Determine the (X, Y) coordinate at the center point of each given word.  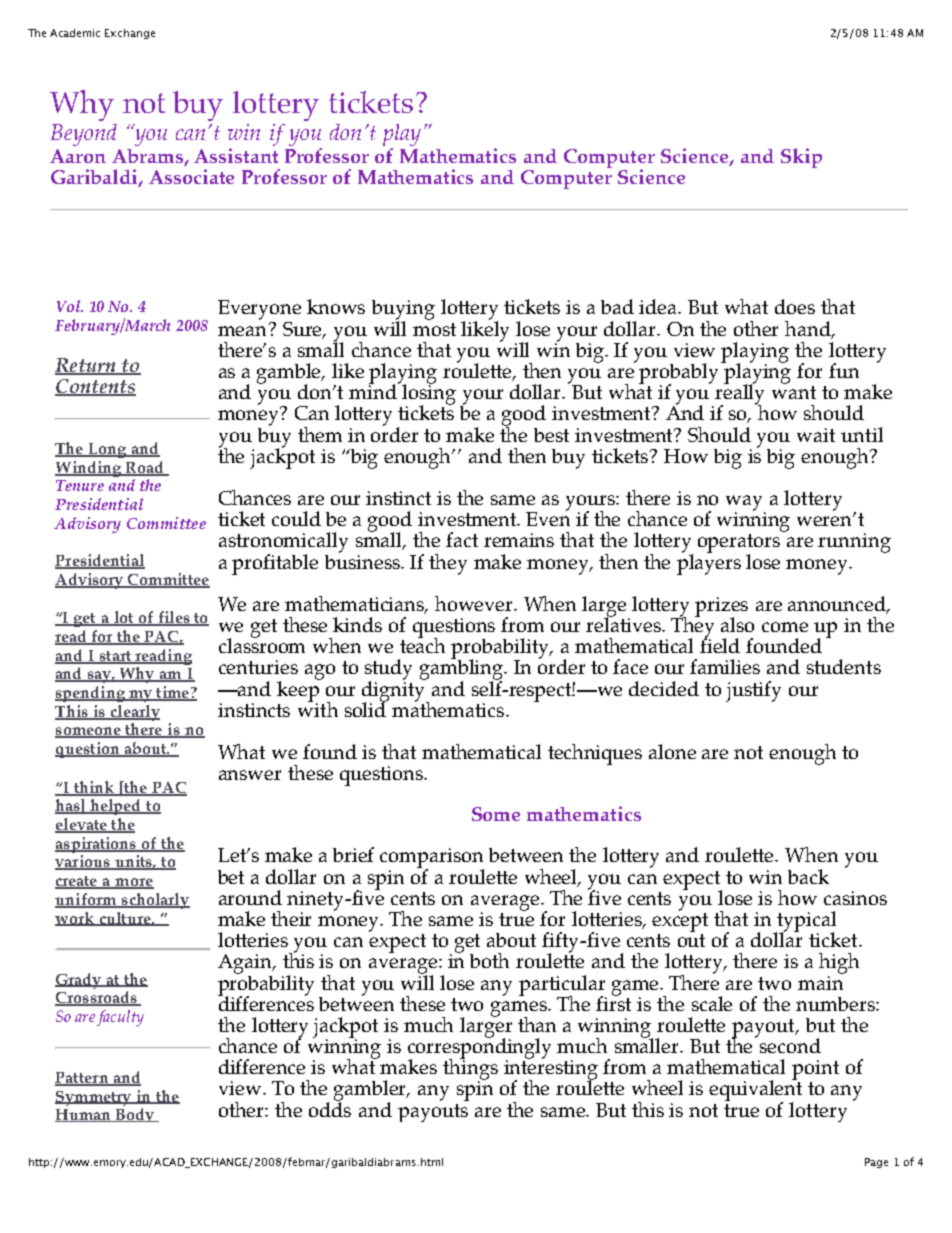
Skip (801, 158)
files (174, 618)
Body (134, 1115)
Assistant (236, 155)
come (785, 627)
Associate (191, 176)
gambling (463, 669)
